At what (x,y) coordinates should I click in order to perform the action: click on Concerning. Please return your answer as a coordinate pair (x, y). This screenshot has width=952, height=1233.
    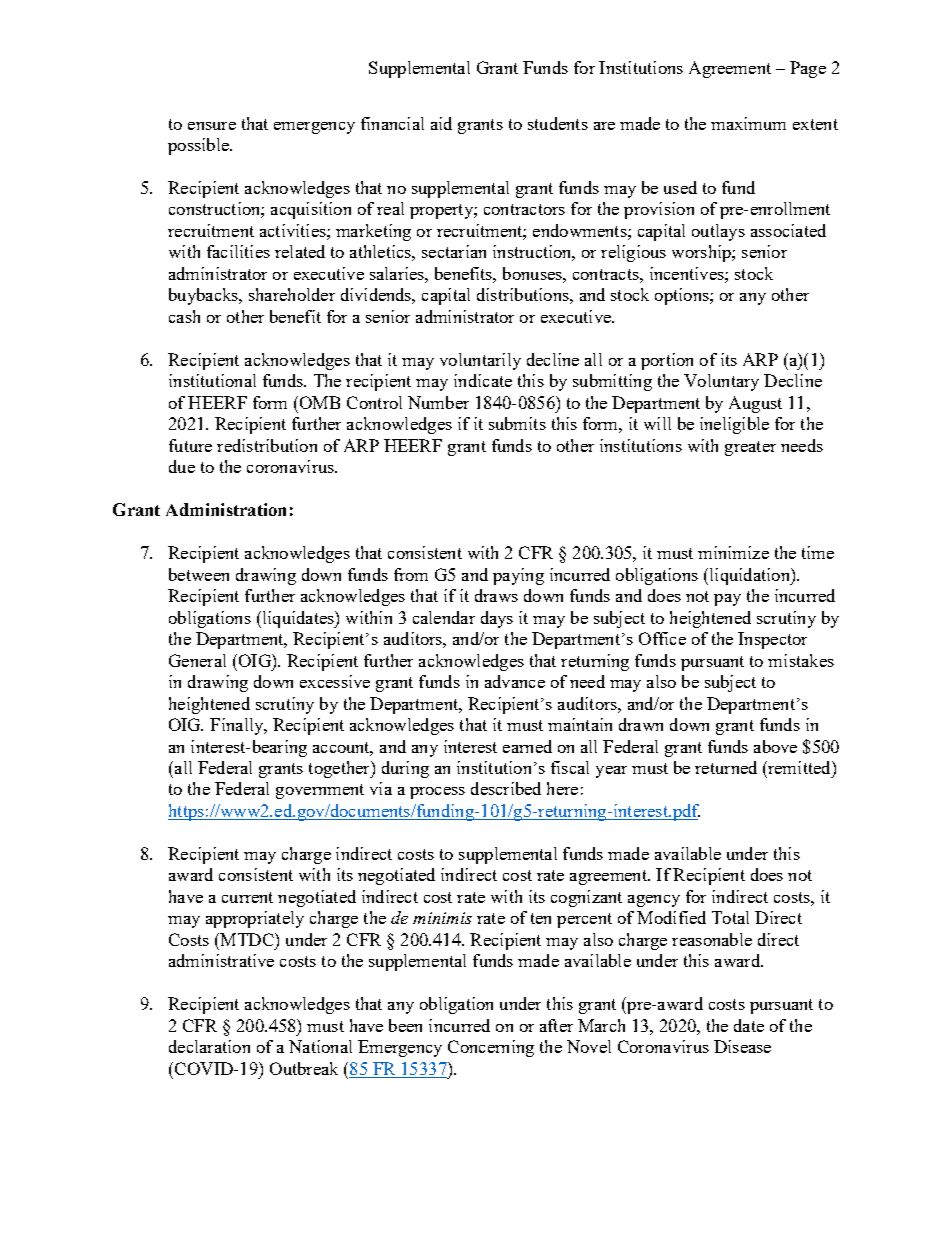
    Looking at the image, I should click on (491, 1048).
